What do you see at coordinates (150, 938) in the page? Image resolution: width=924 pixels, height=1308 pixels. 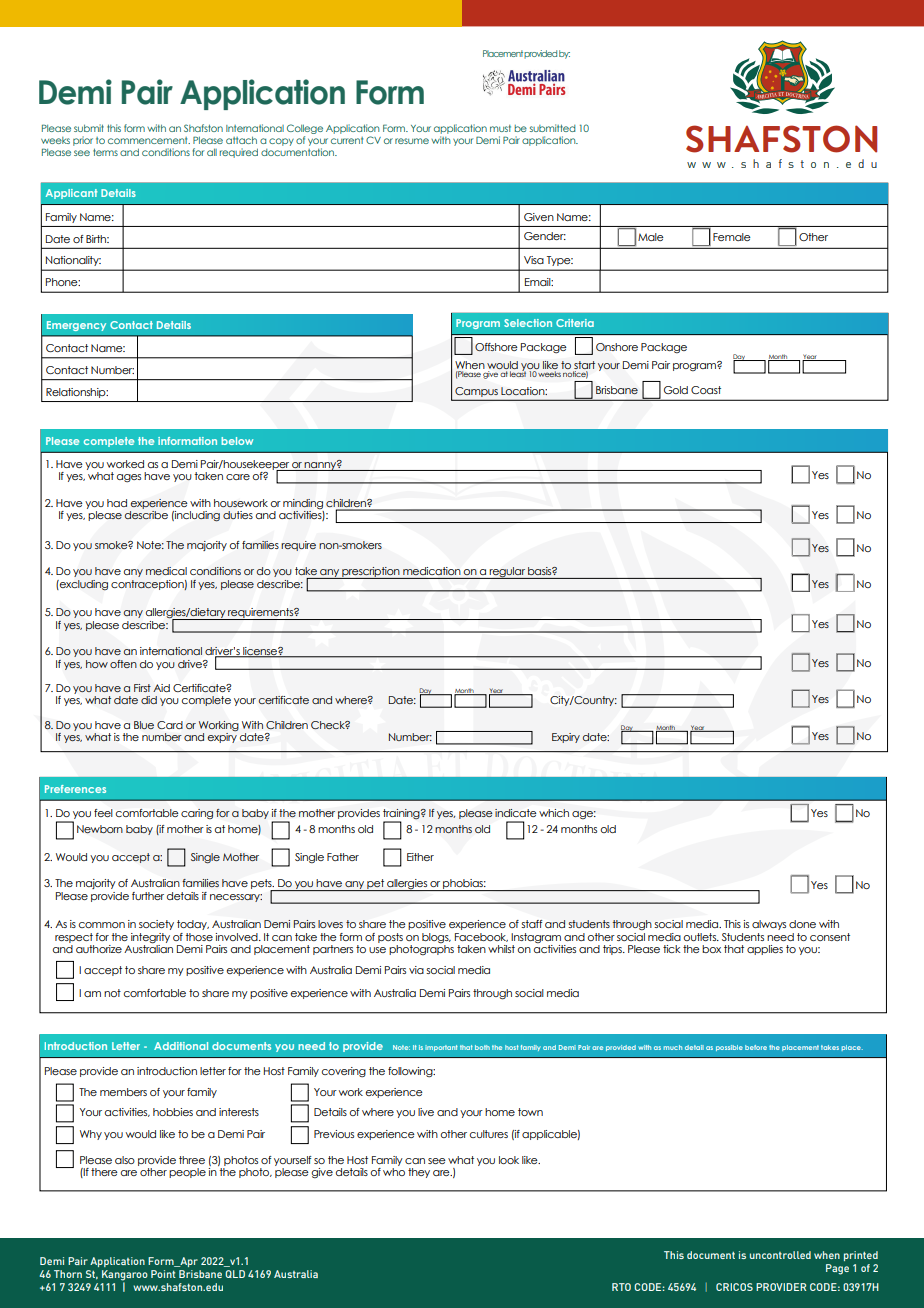 I see `integrity` at bounding box center [150, 938].
